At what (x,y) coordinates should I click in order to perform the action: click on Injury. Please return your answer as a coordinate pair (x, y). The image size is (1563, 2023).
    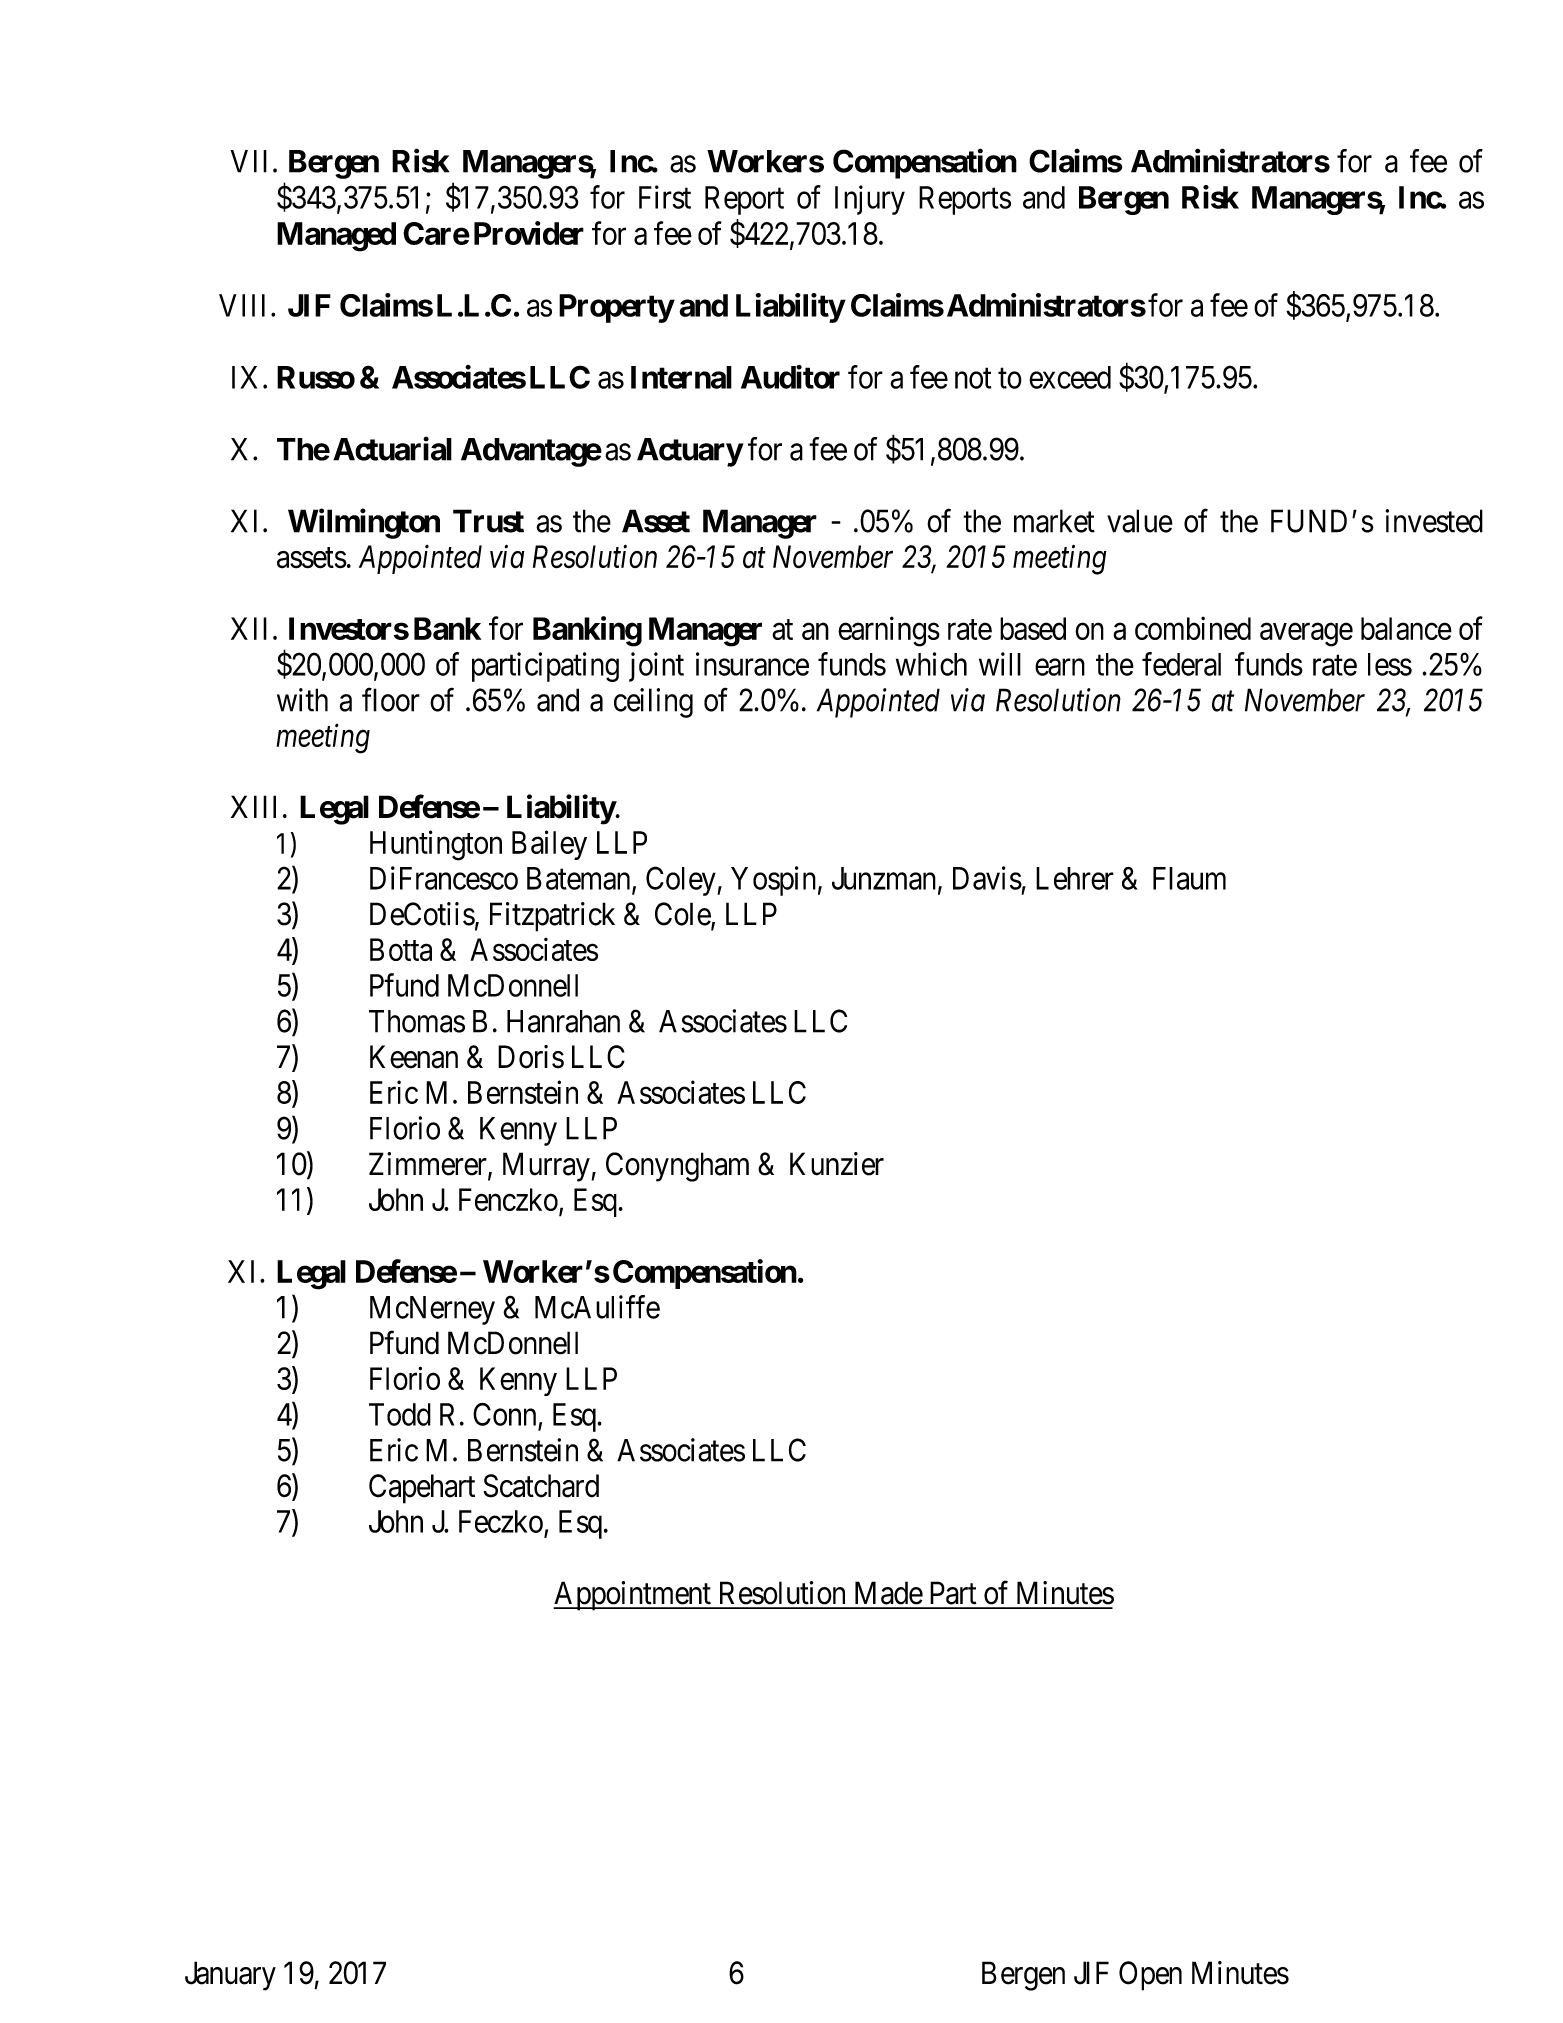
    Looking at the image, I should click on (870, 200).
